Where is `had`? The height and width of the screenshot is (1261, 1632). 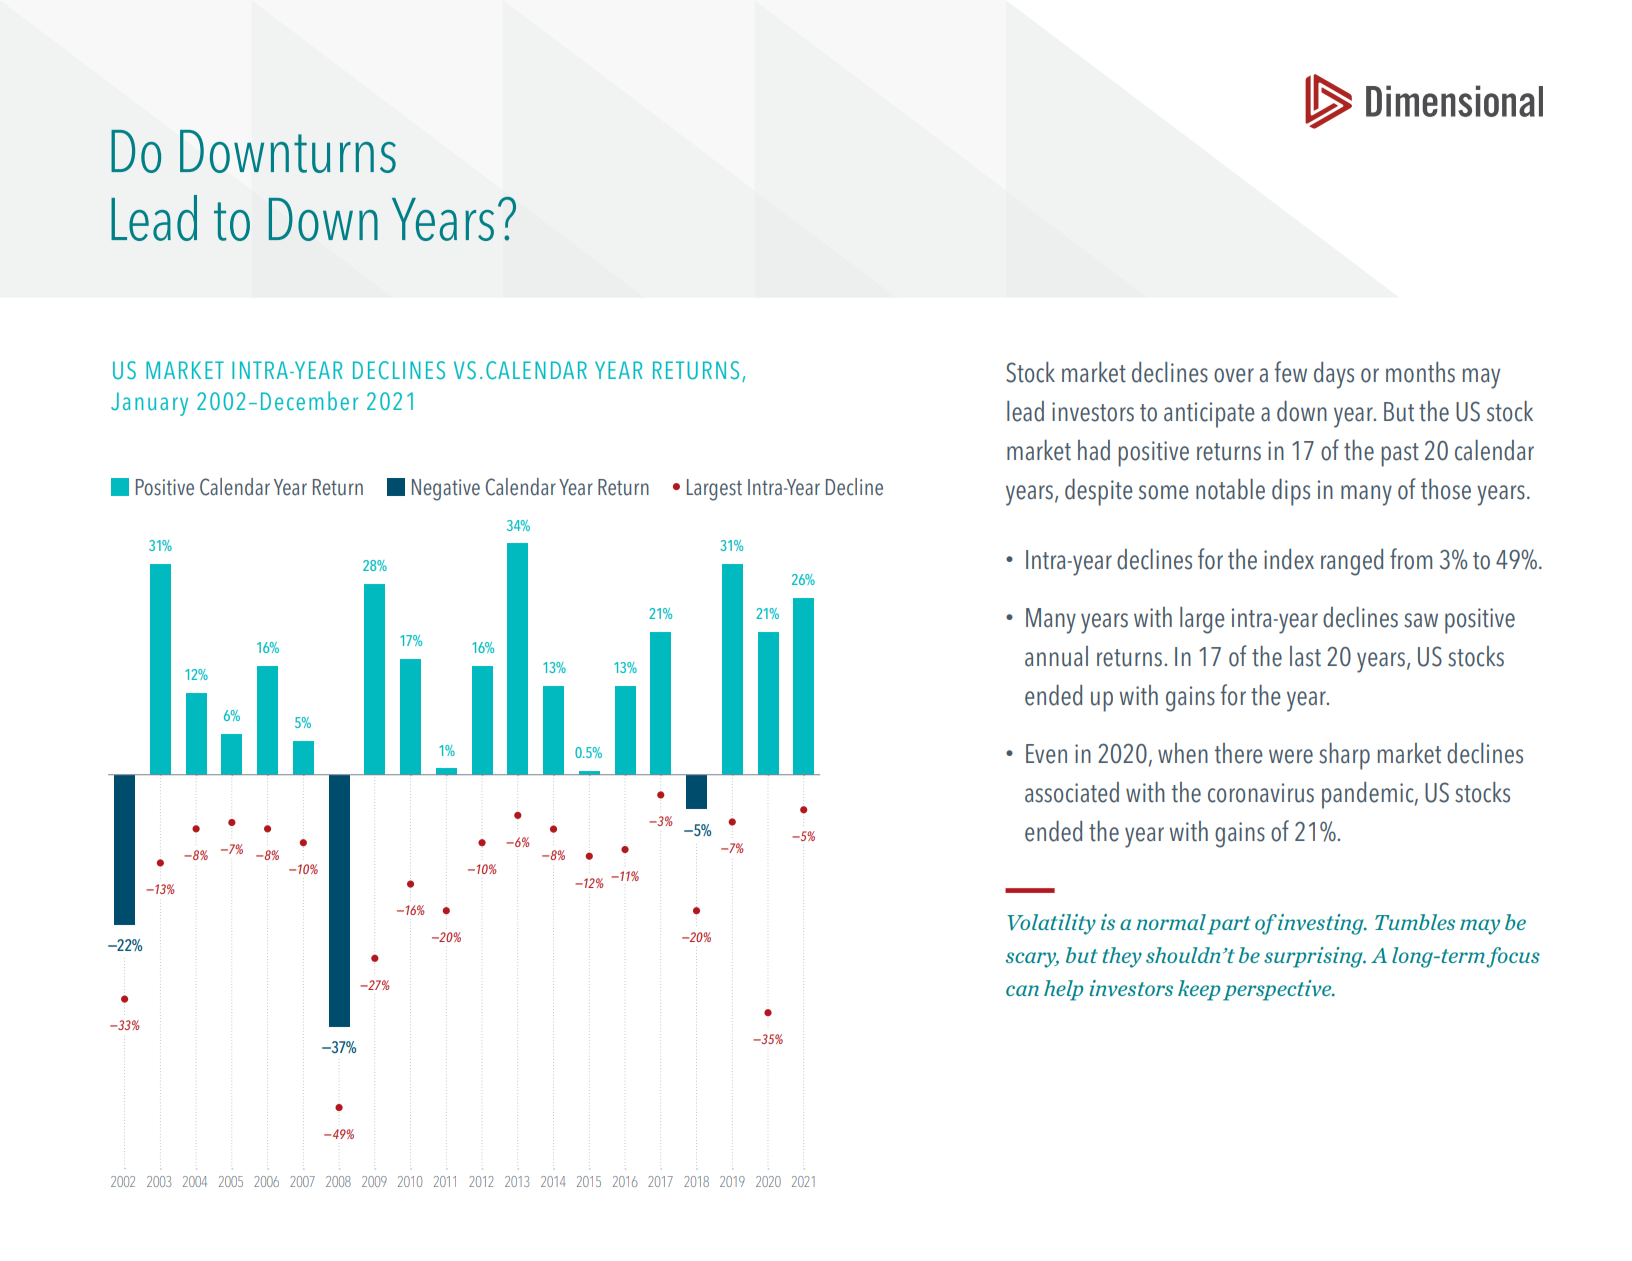
had is located at coordinates (1094, 450).
